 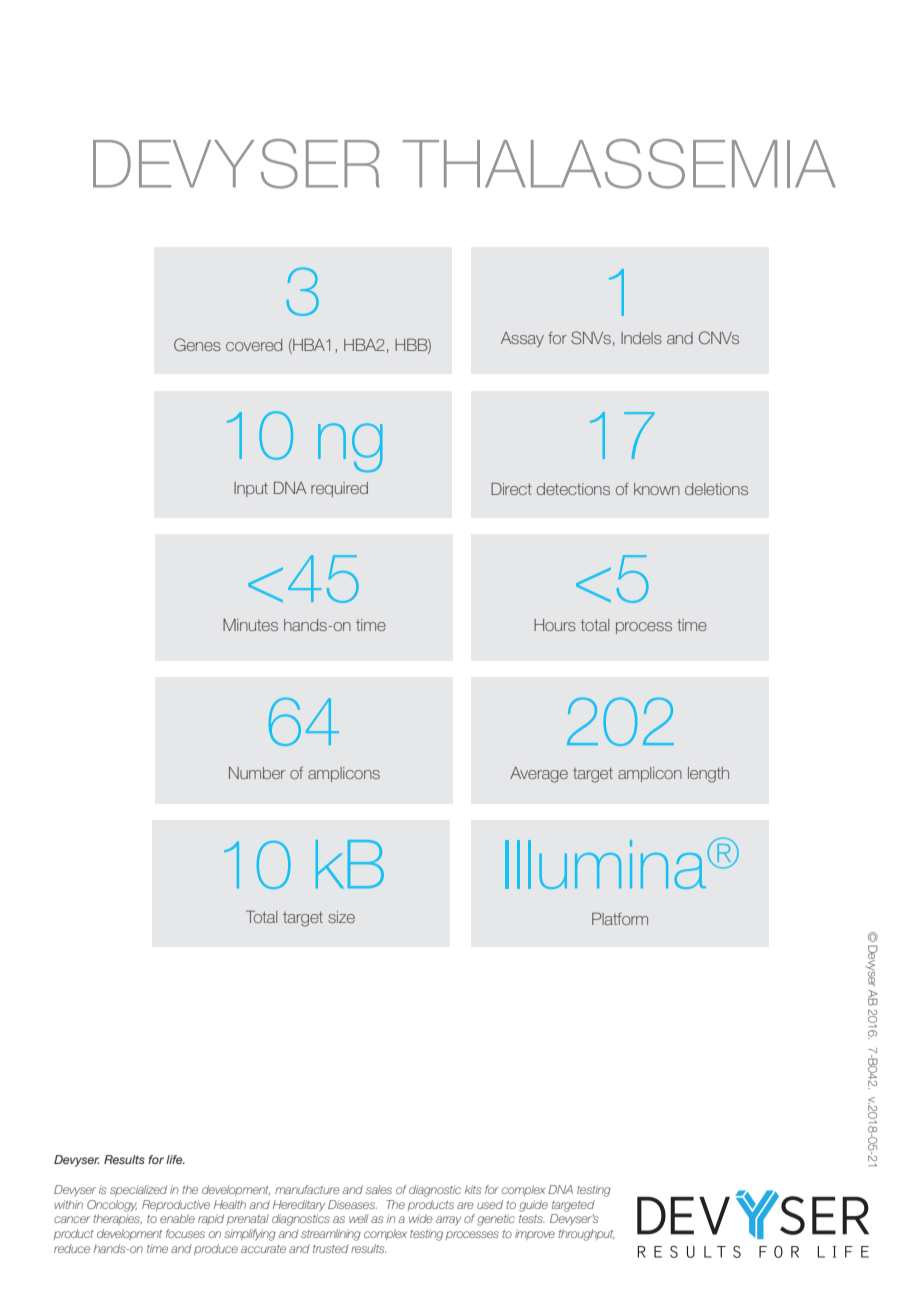 What do you see at coordinates (257, 773) in the screenshot?
I see `Number` at bounding box center [257, 773].
